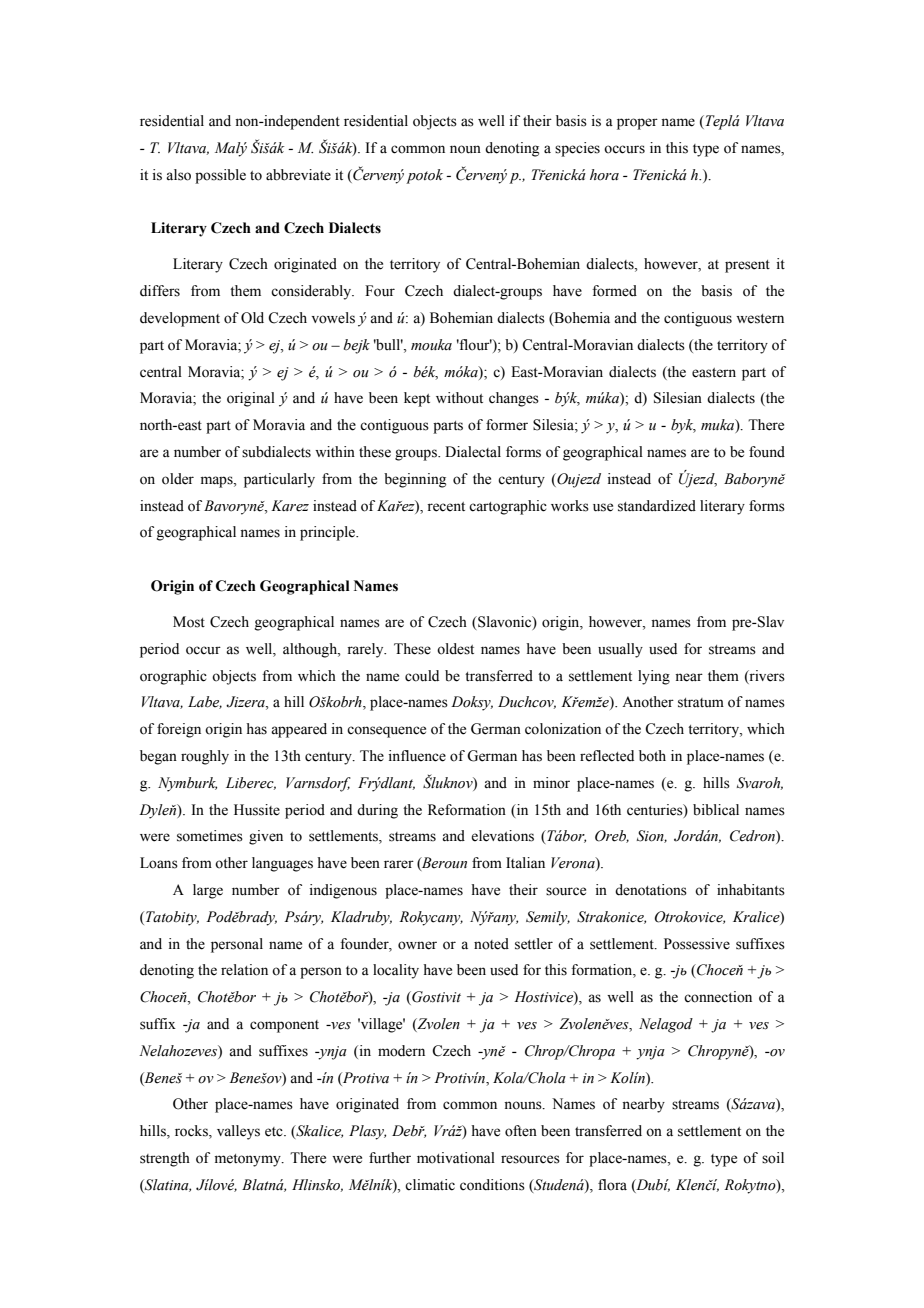 The height and width of the page is (1308, 924). I want to click on western, so click(760, 319).
